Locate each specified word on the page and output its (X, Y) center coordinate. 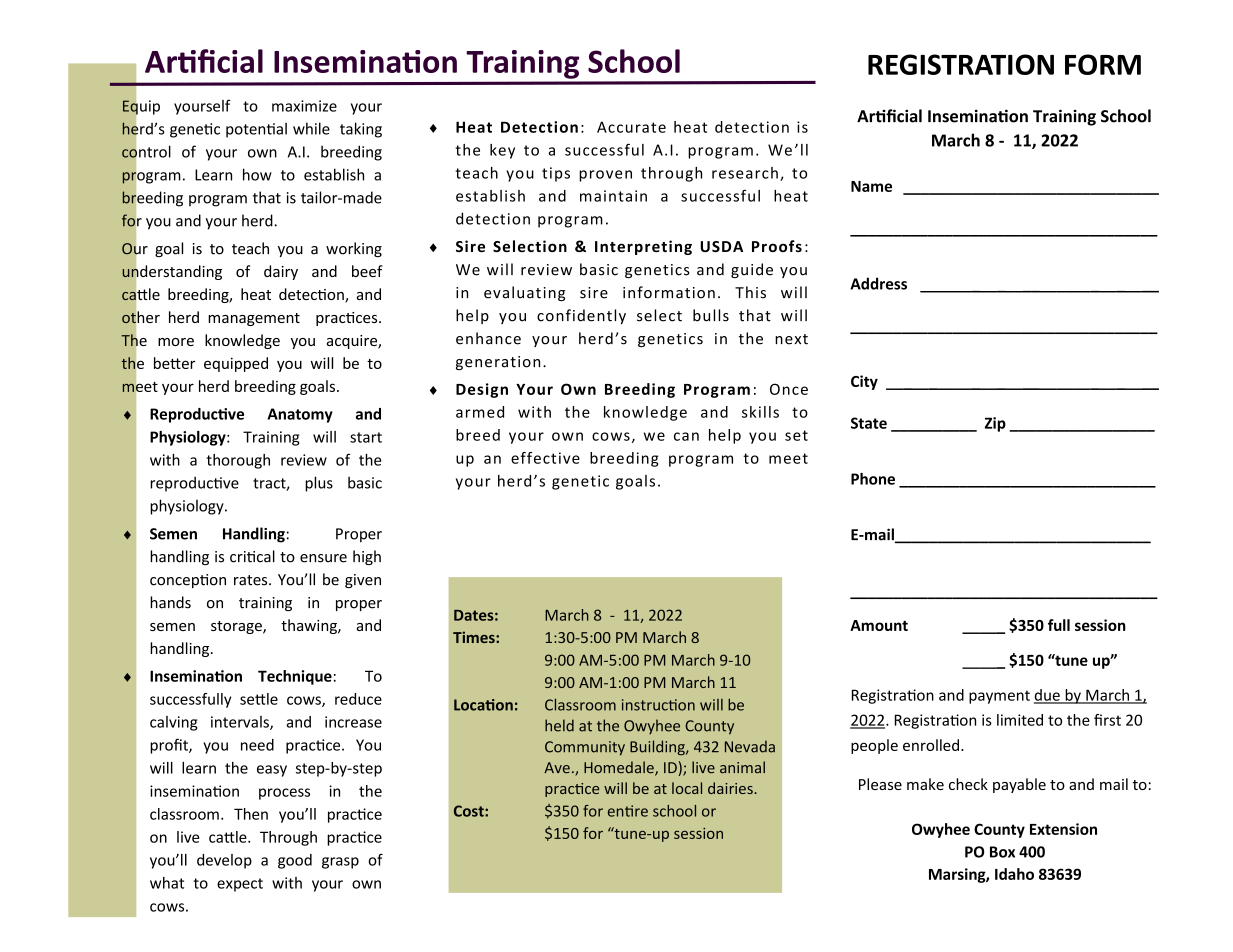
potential (256, 130)
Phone (873, 479)
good (295, 861)
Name (871, 186)
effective (545, 458)
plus (319, 484)
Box (1002, 852)
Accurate (631, 127)
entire (628, 811)
